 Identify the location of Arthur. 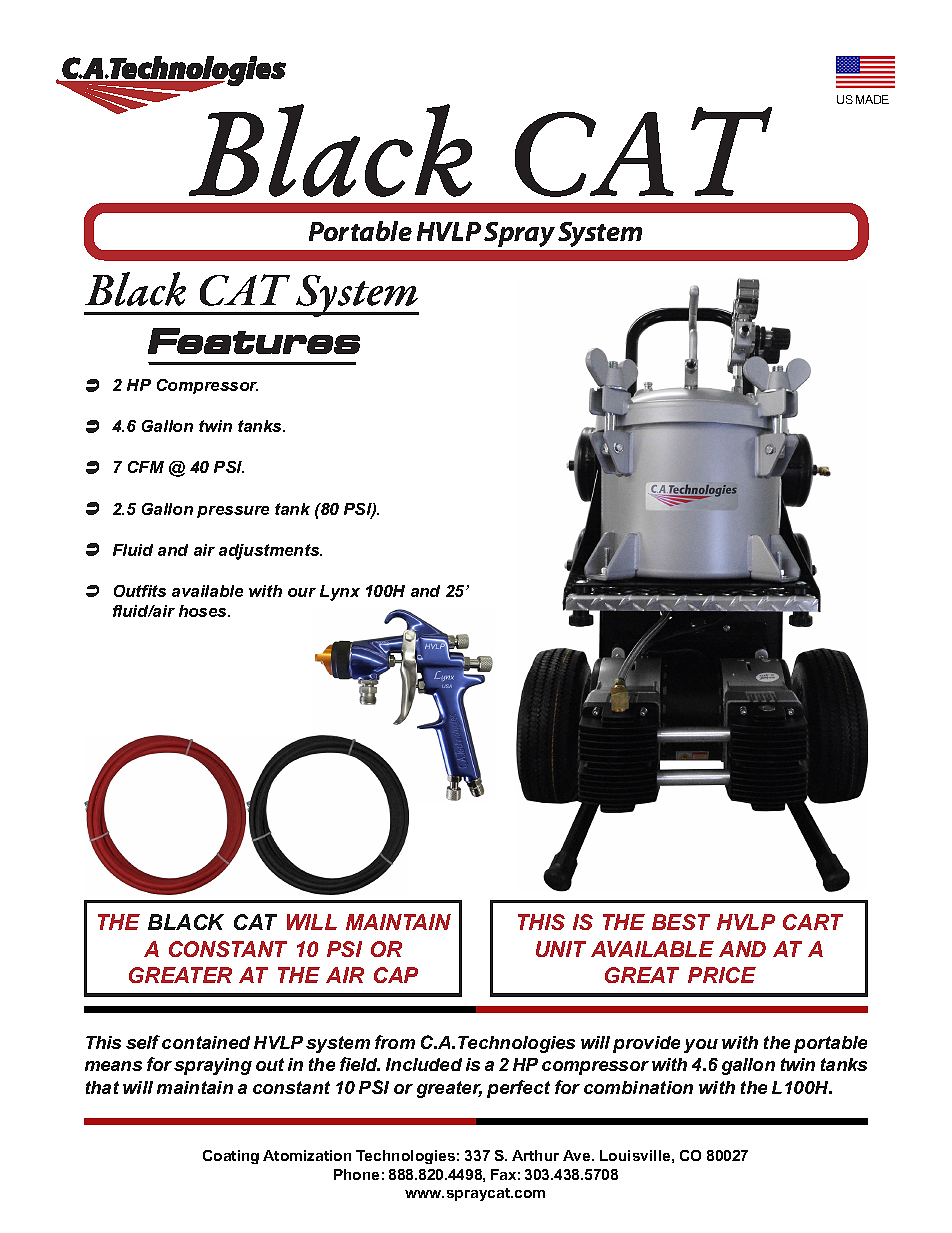
(535, 1155).
